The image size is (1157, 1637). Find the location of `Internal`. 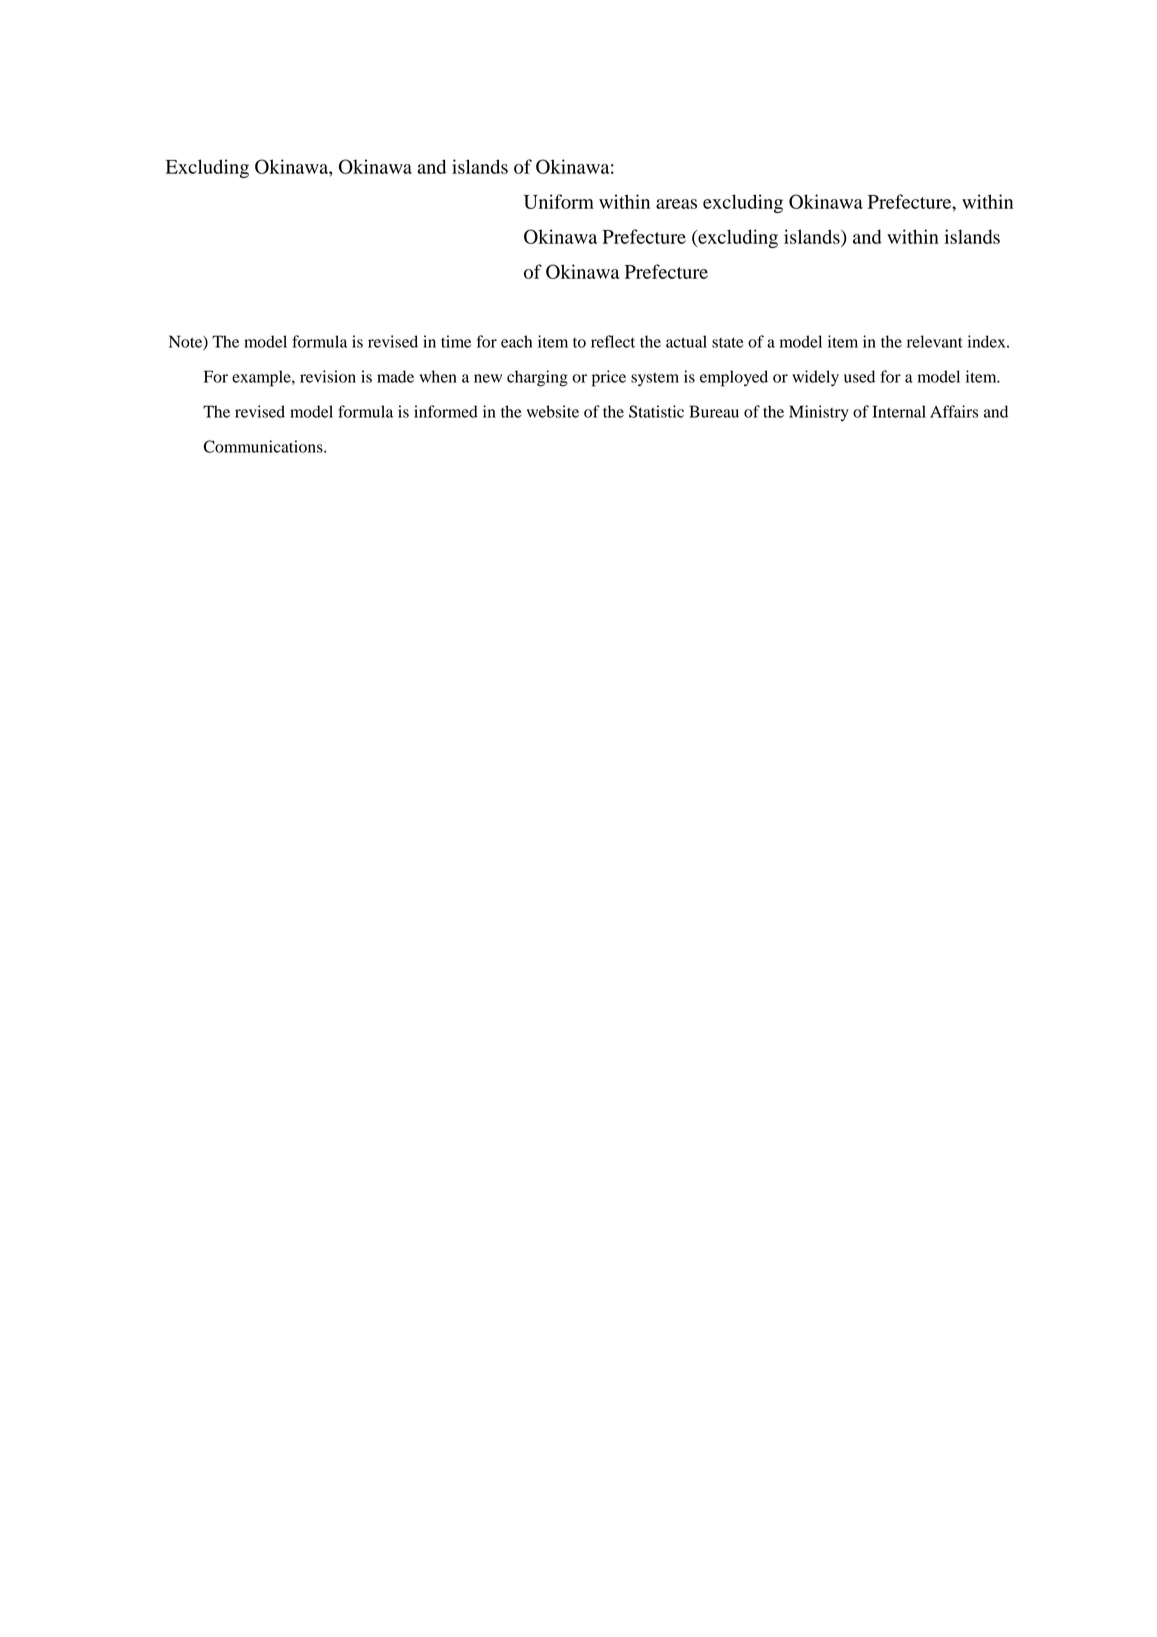

Internal is located at coordinates (899, 411).
